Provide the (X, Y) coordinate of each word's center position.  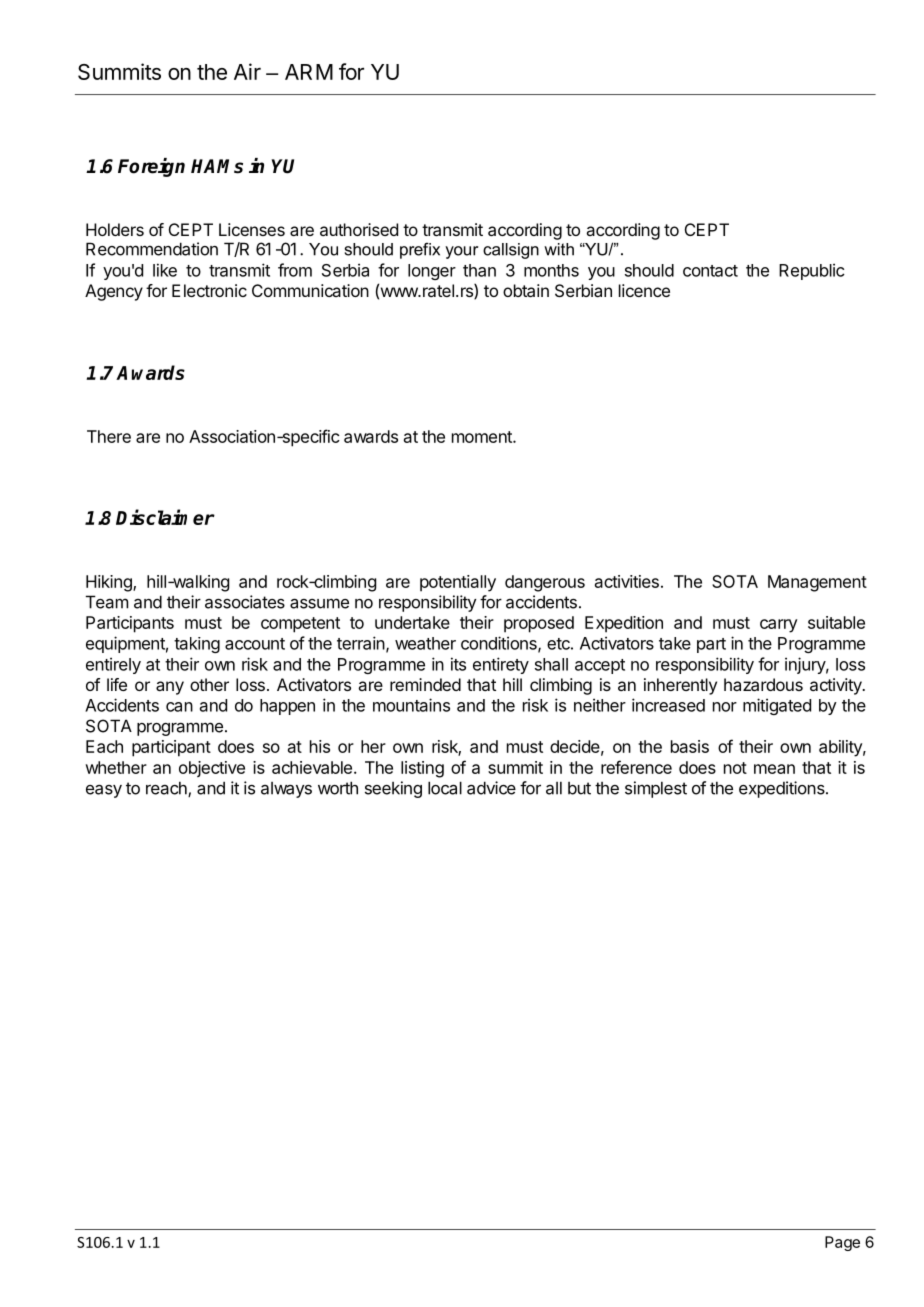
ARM (309, 72)
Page (842, 1243)
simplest (656, 789)
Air (247, 71)
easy (104, 791)
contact (710, 271)
